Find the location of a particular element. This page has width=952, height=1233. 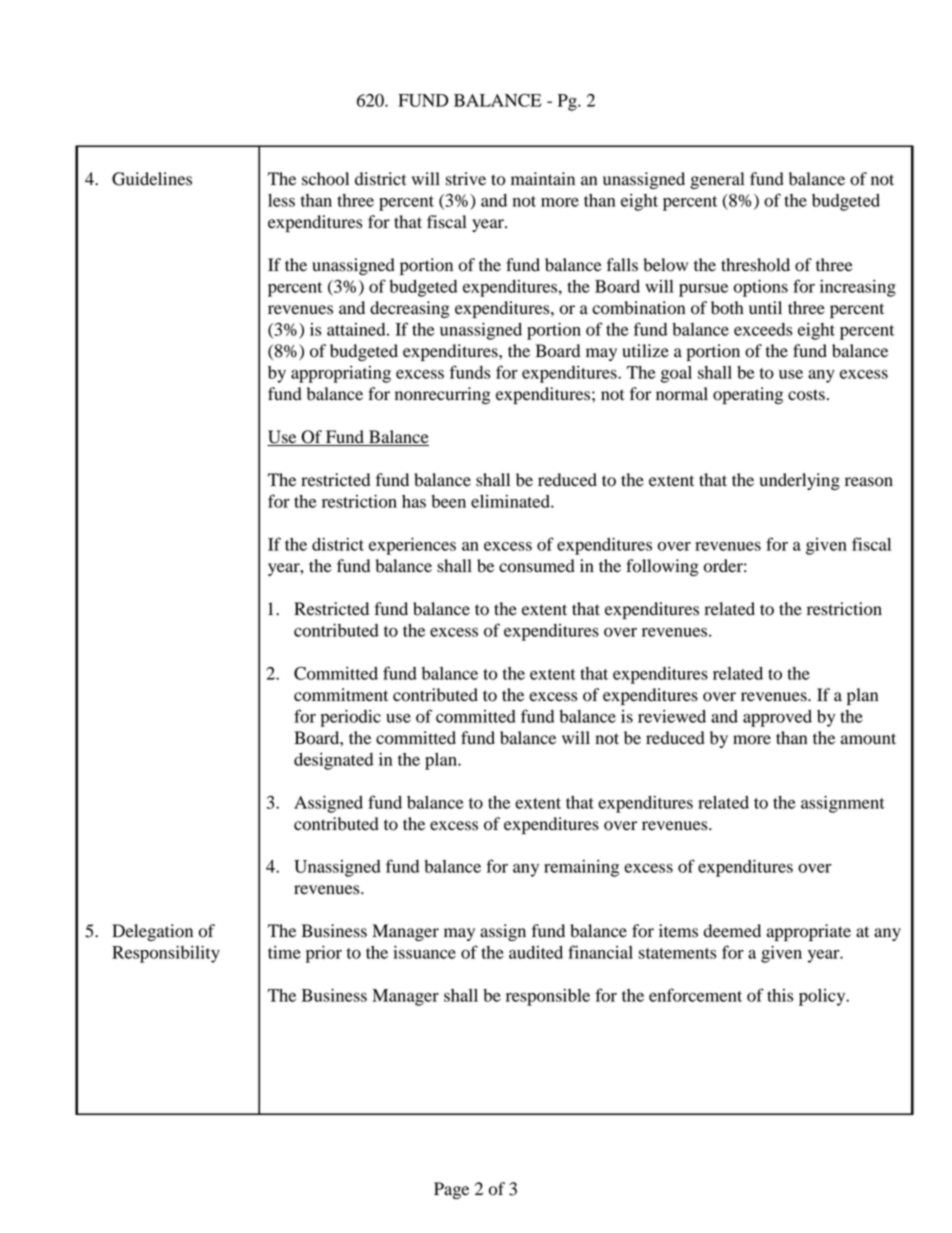

less is located at coordinates (281, 200).
